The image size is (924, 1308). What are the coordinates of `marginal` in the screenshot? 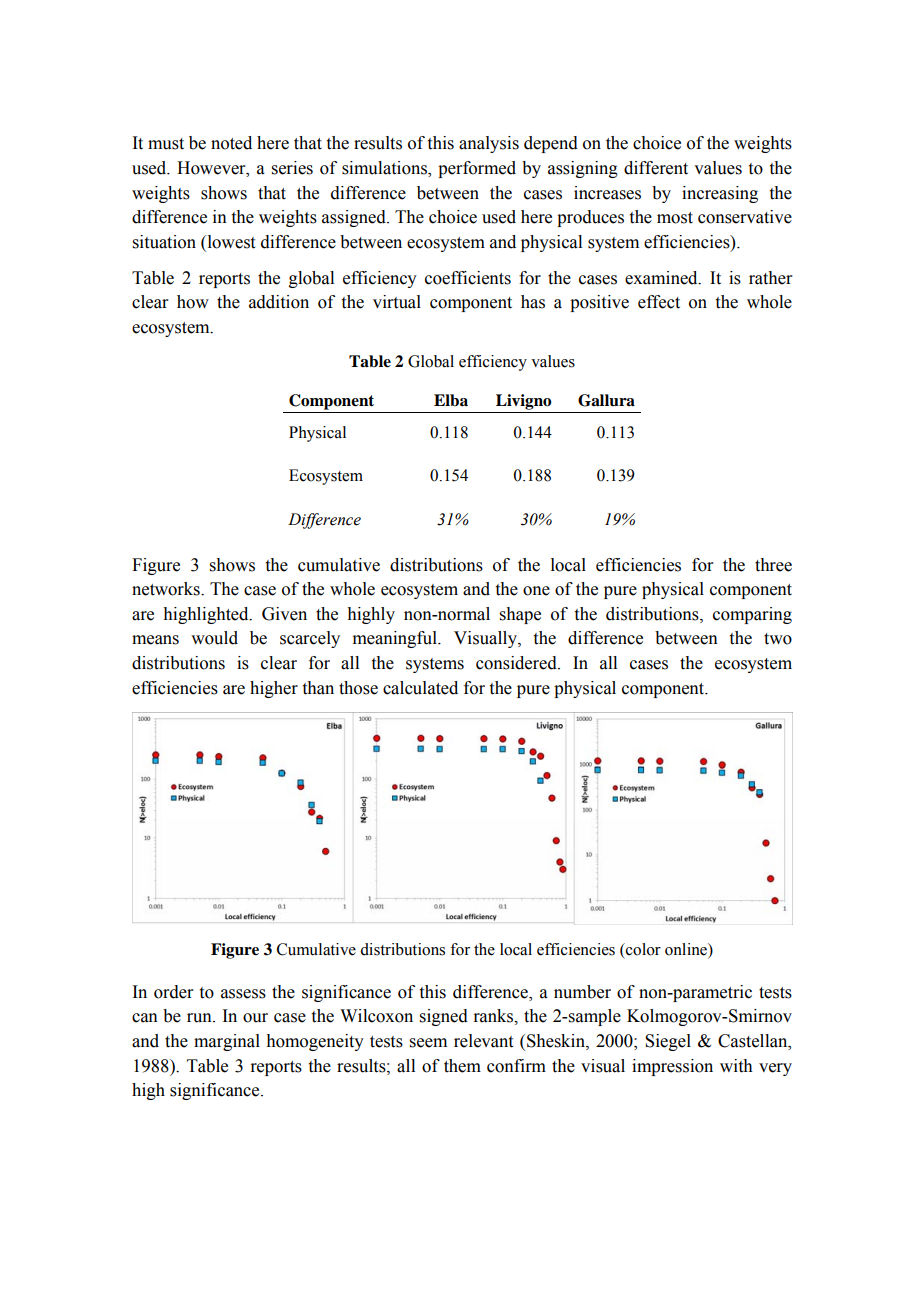 It's located at (227, 1042).
